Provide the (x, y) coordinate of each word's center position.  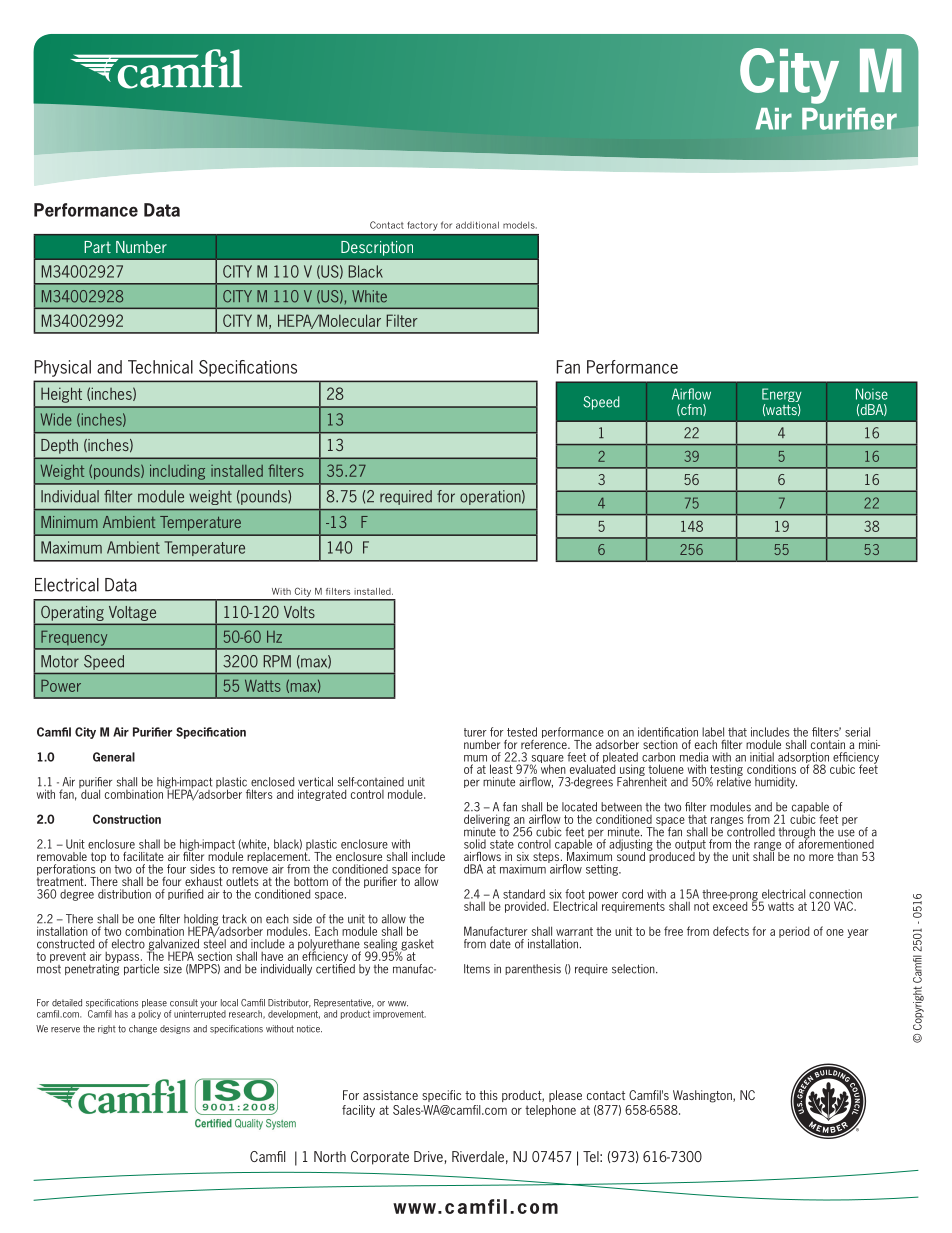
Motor (60, 661)
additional (477, 225)
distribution (124, 894)
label (713, 732)
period (794, 932)
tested (522, 732)
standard (524, 894)
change (143, 1029)
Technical (160, 367)
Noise (872, 394)
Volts (299, 612)
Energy (782, 396)
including (177, 472)
